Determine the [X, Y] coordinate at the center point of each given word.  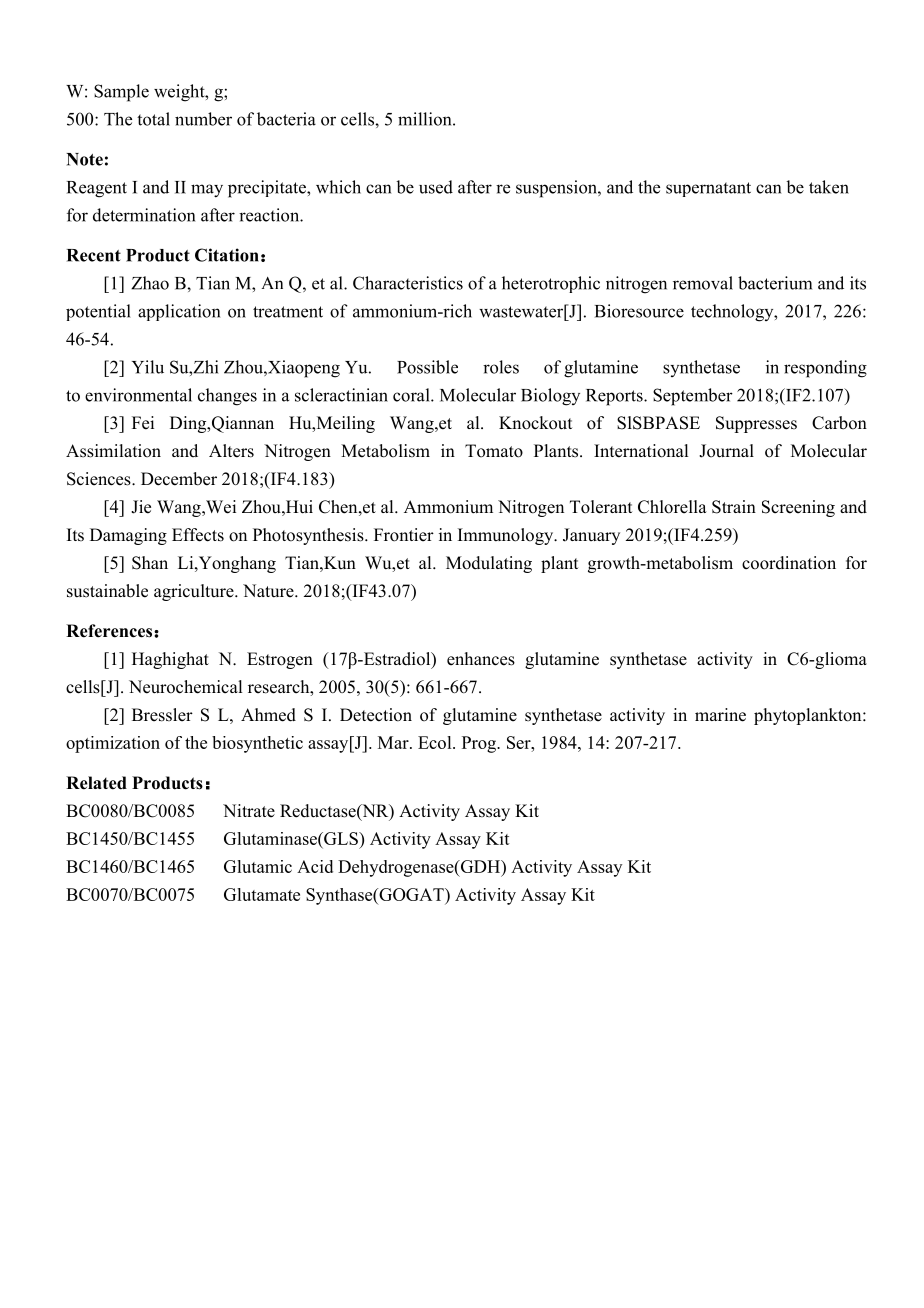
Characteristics [408, 283]
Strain [734, 507]
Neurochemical [185, 687]
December [179, 479]
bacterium [775, 283]
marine [720, 715]
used [436, 187]
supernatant [708, 189]
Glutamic [258, 866]
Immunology [507, 536]
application [179, 312]
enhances [481, 659]
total [153, 119]
